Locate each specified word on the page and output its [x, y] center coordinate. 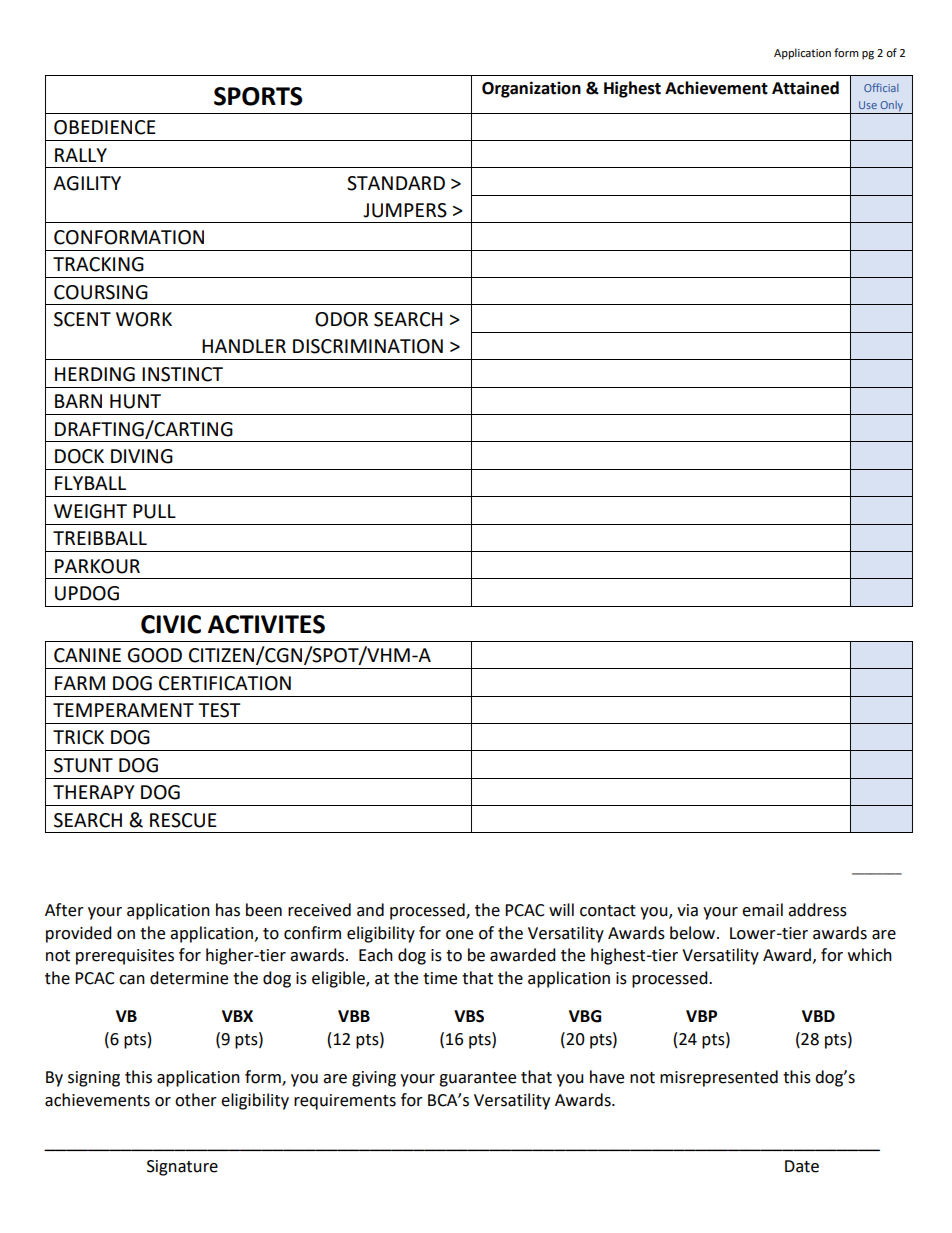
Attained [805, 88]
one [459, 935]
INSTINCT [182, 374]
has [228, 910]
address [817, 910]
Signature [182, 1168]
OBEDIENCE [105, 127]
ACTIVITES [266, 624]
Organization [531, 89]
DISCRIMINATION [368, 346]
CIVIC [171, 624]
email [762, 910]
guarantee [477, 1079]
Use [868, 105]
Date [802, 1166]
